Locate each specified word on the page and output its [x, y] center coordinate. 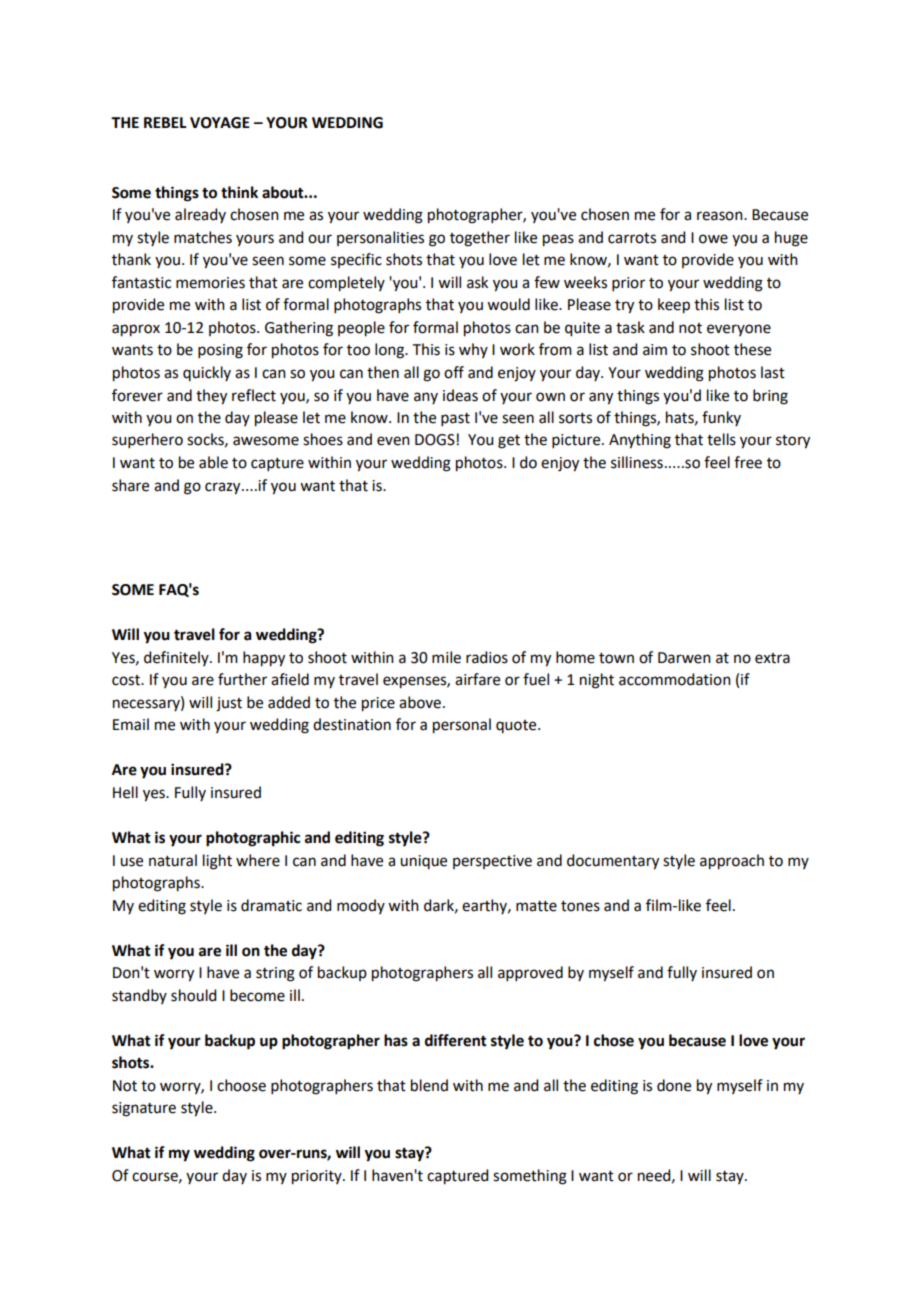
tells [721, 439]
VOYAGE [220, 123]
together [480, 239]
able [213, 462]
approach [732, 862]
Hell [125, 792]
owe [713, 239]
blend [429, 1085]
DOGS [436, 440]
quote [517, 726]
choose [241, 1085]
